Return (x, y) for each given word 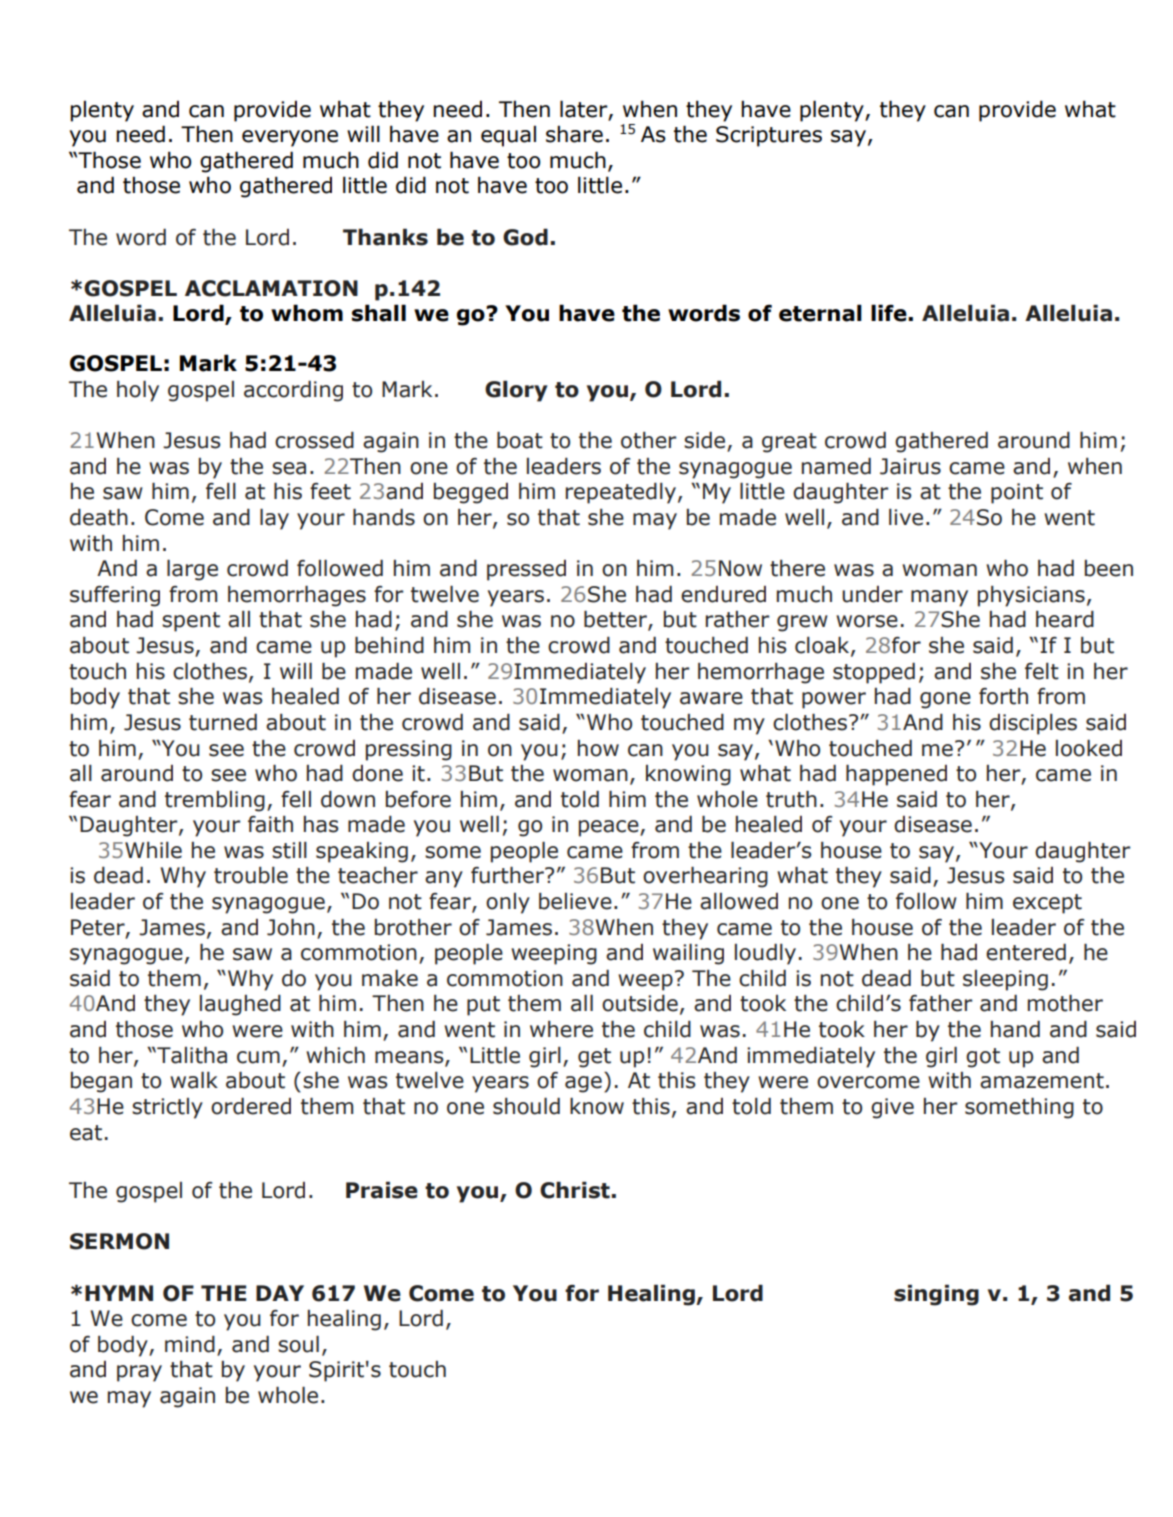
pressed (526, 570)
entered (1026, 952)
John (291, 927)
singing (936, 1295)
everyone (290, 138)
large (192, 570)
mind (190, 1344)
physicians (1031, 596)
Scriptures (769, 136)
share (574, 134)
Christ (575, 1190)
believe (575, 901)
